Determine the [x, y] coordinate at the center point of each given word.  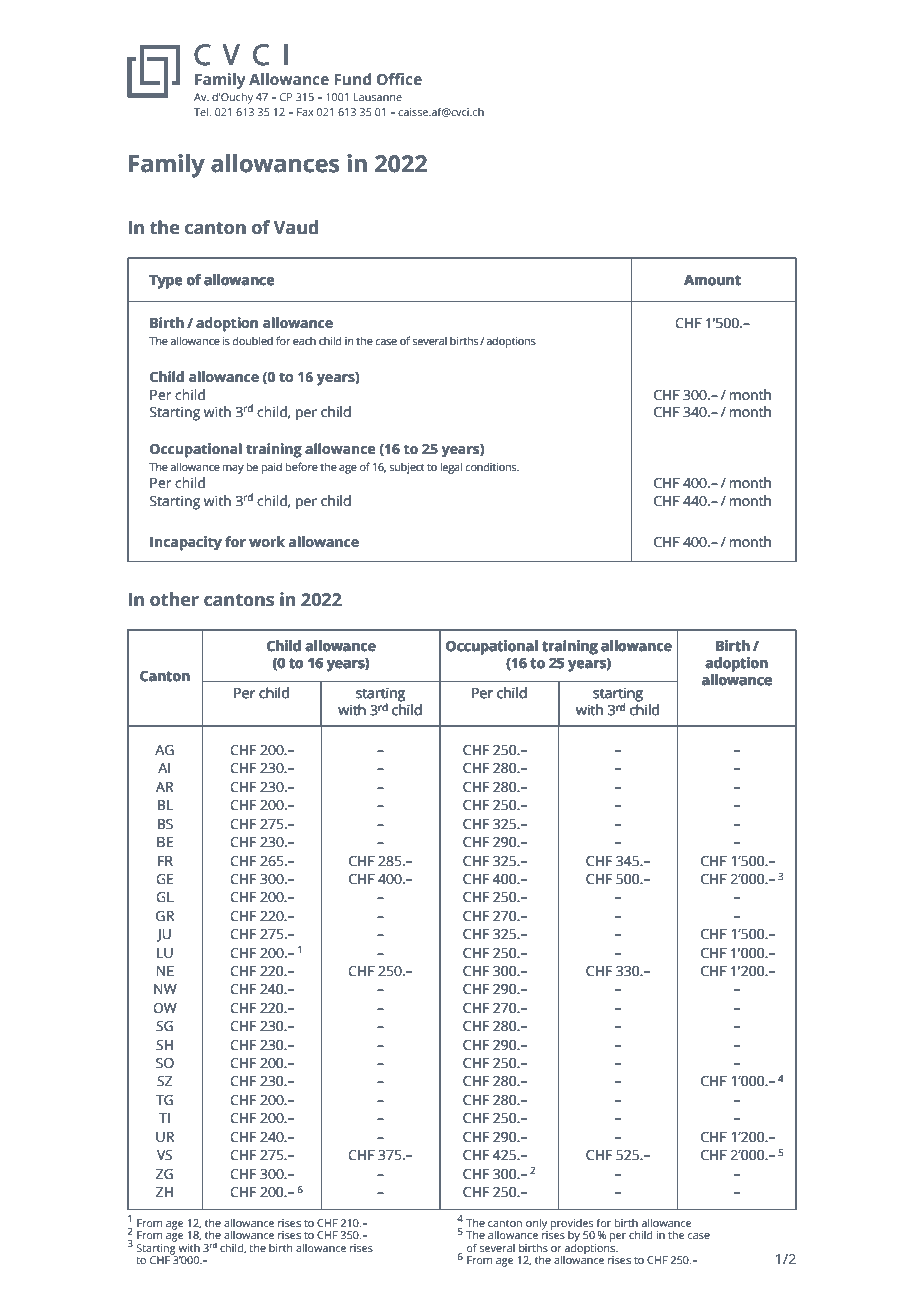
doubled [253, 340]
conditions [492, 466]
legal [451, 468]
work [267, 541]
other [174, 599]
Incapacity [186, 543]
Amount [712, 280]
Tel [202, 112]
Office [399, 79]
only [537, 1225]
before [302, 466]
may [233, 469]
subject [407, 468]
